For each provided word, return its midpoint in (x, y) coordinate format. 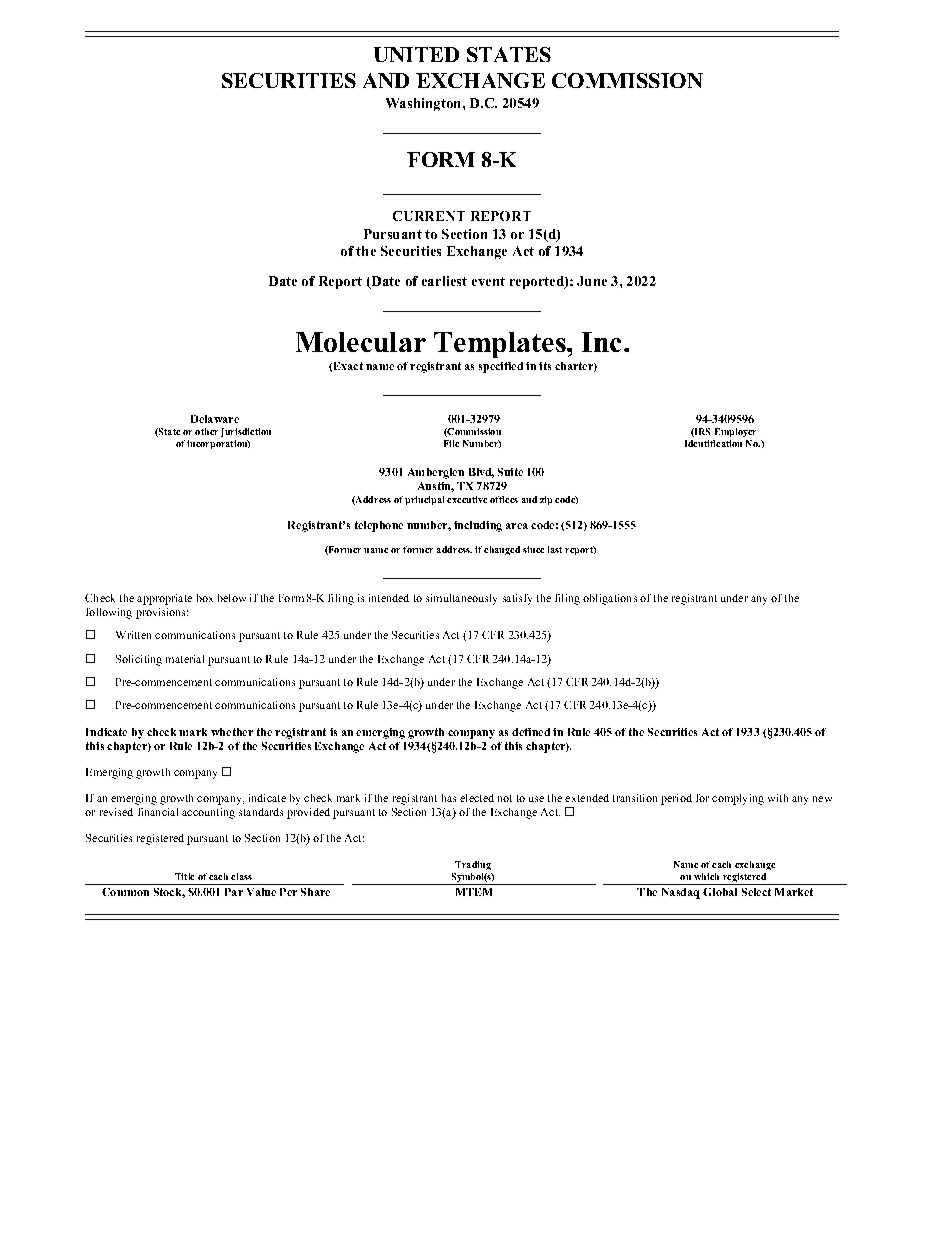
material (185, 659)
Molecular (361, 342)
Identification (713, 443)
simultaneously (461, 599)
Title (184, 876)
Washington (425, 104)
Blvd (481, 473)
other (206, 431)
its (545, 366)
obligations (610, 599)
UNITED (416, 54)
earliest (444, 281)
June (592, 281)
